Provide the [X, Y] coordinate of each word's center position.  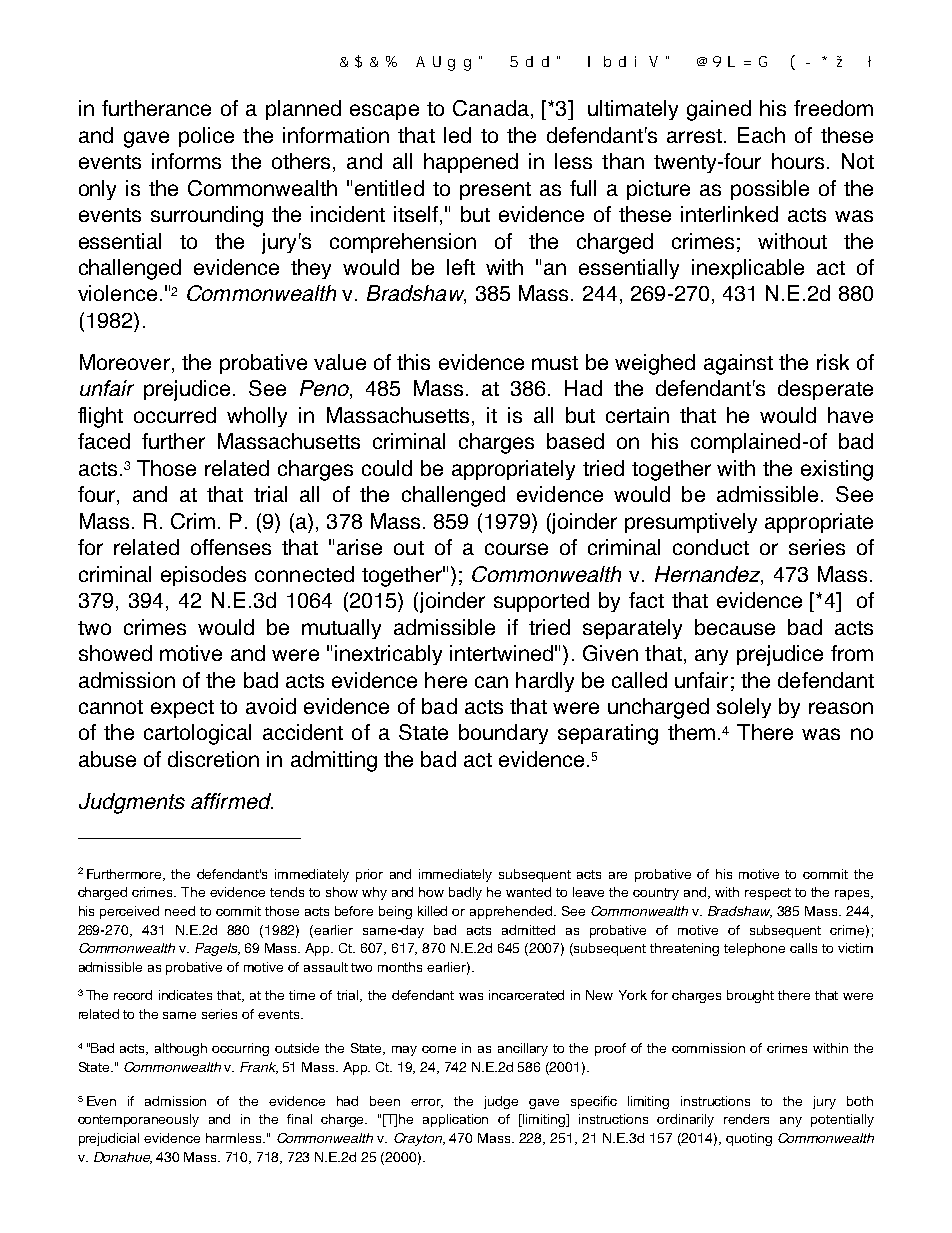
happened [471, 163]
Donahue [123, 1158]
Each [761, 135]
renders [746, 1119]
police [206, 137]
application [455, 1120]
